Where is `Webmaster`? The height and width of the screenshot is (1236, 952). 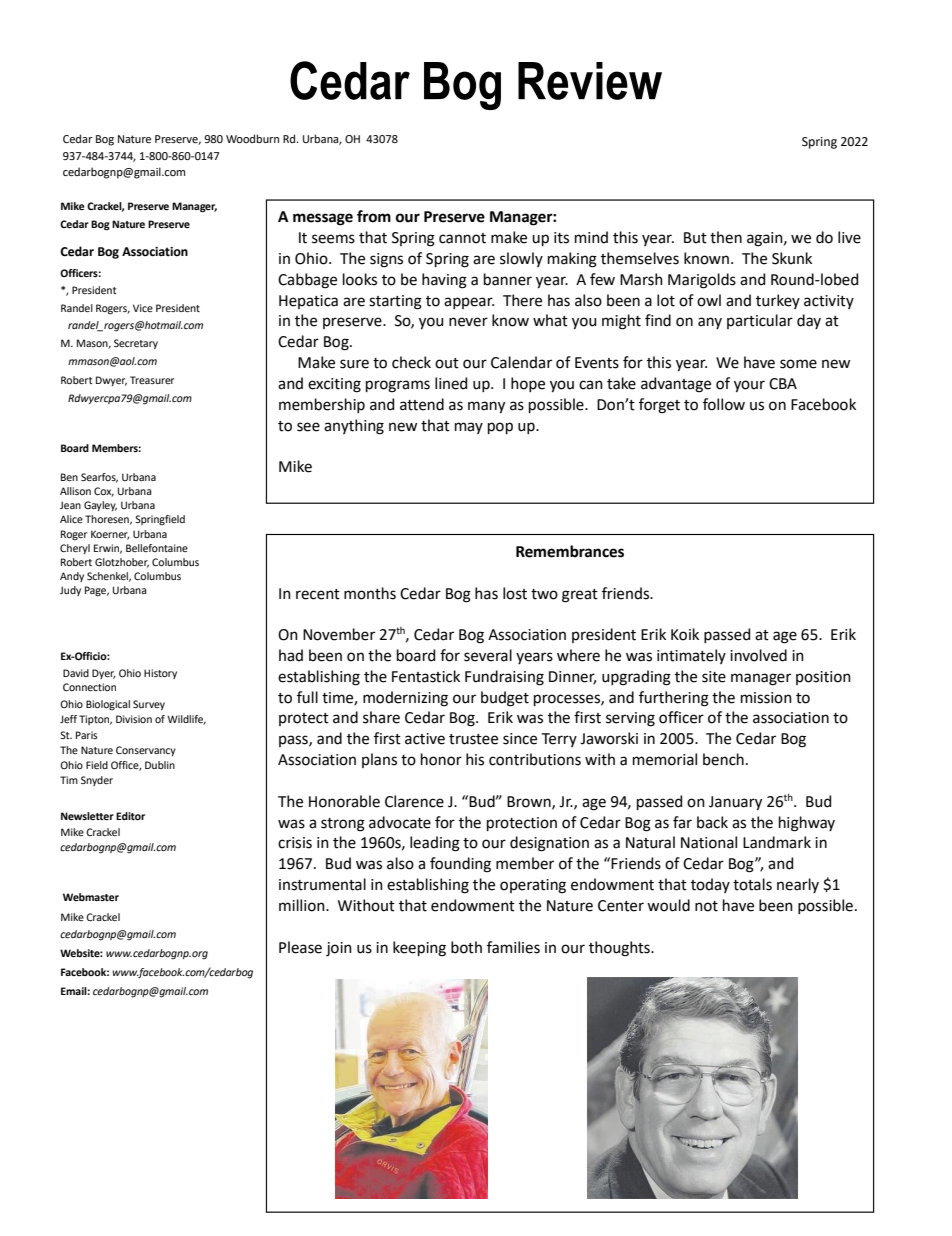 Webmaster is located at coordinates (91, 897).
